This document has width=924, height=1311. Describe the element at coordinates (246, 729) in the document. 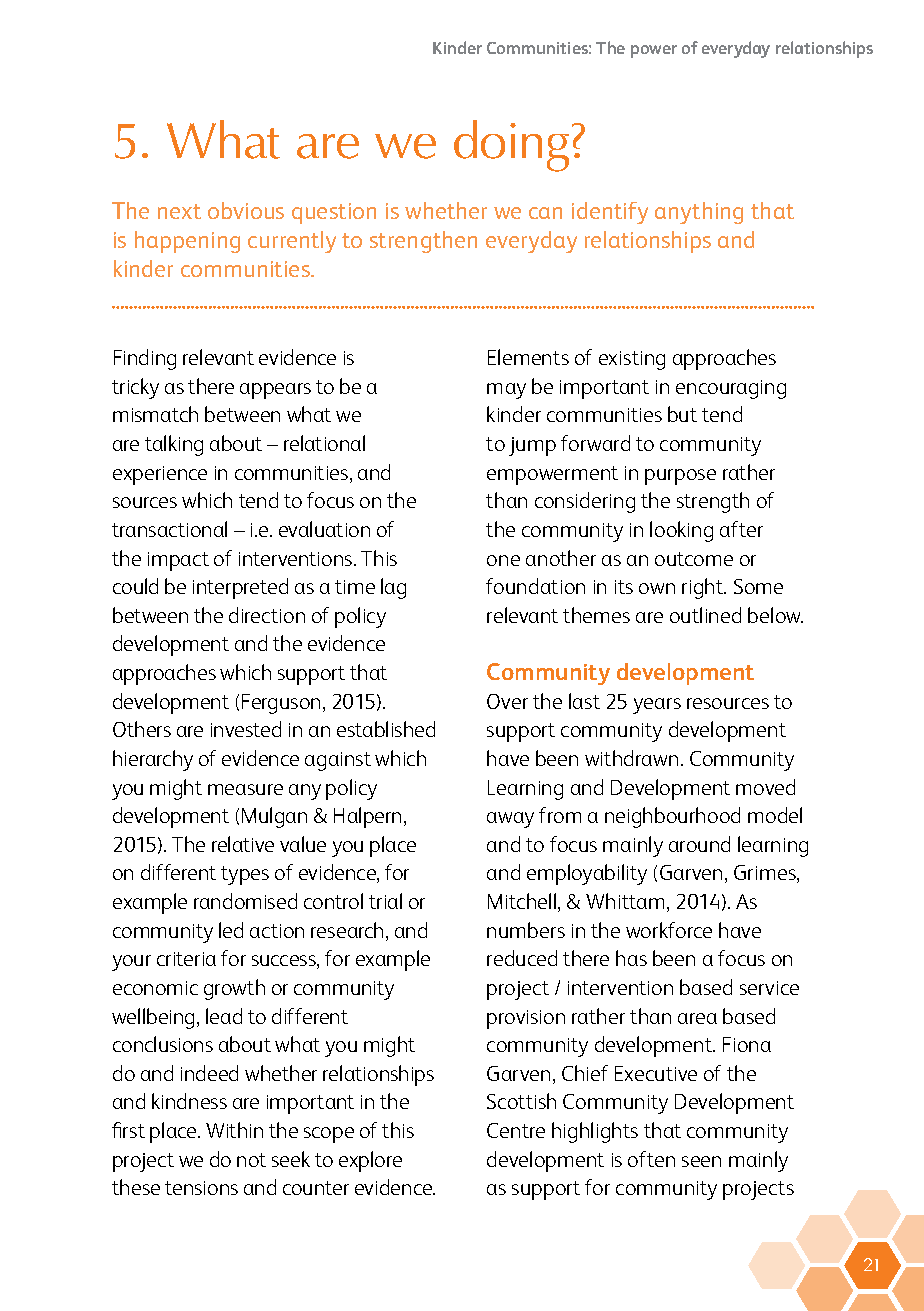

I see `invested` at that location.
